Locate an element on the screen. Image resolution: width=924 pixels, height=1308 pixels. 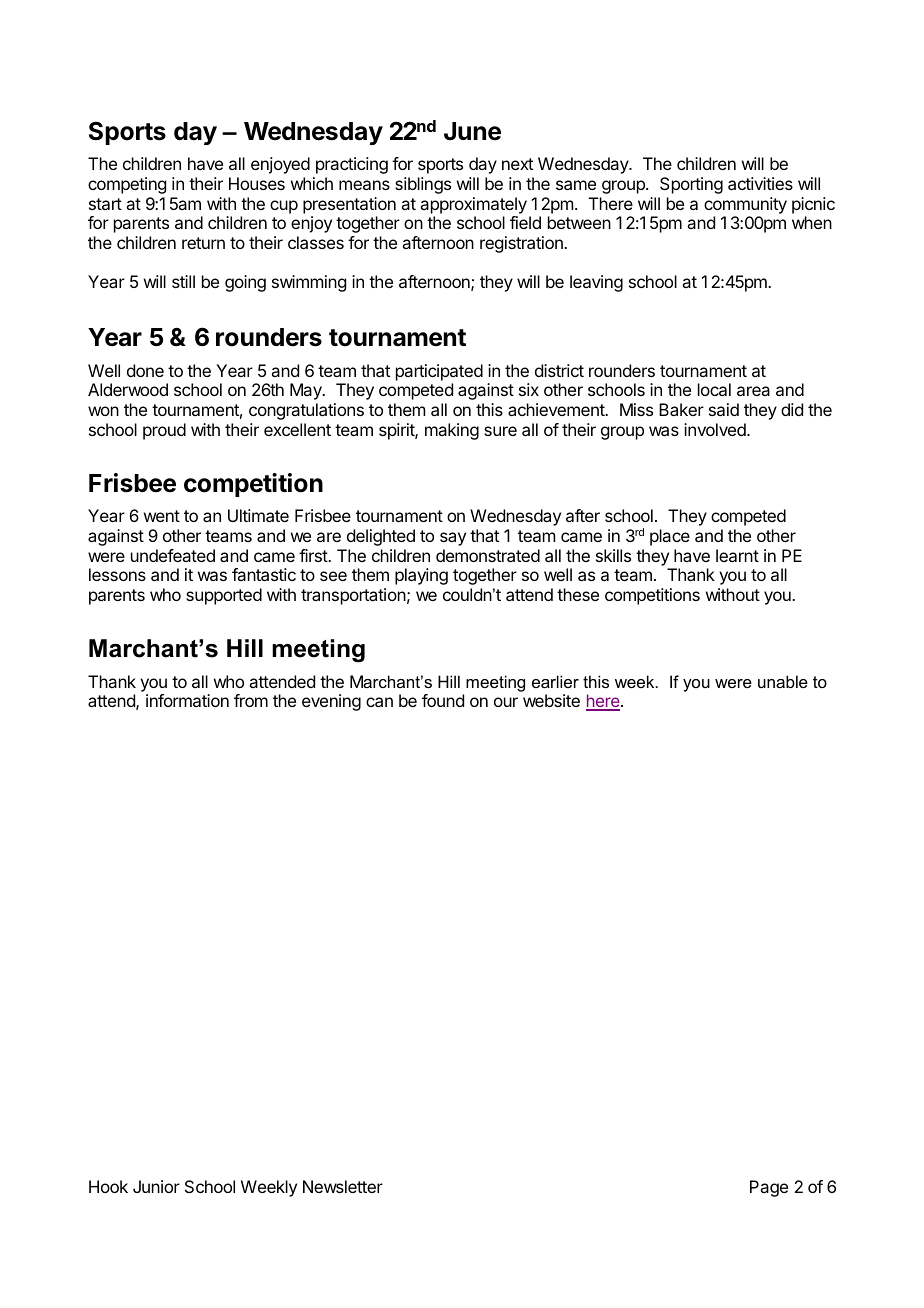
Newsletter is located at coordinates (343, 1186).
